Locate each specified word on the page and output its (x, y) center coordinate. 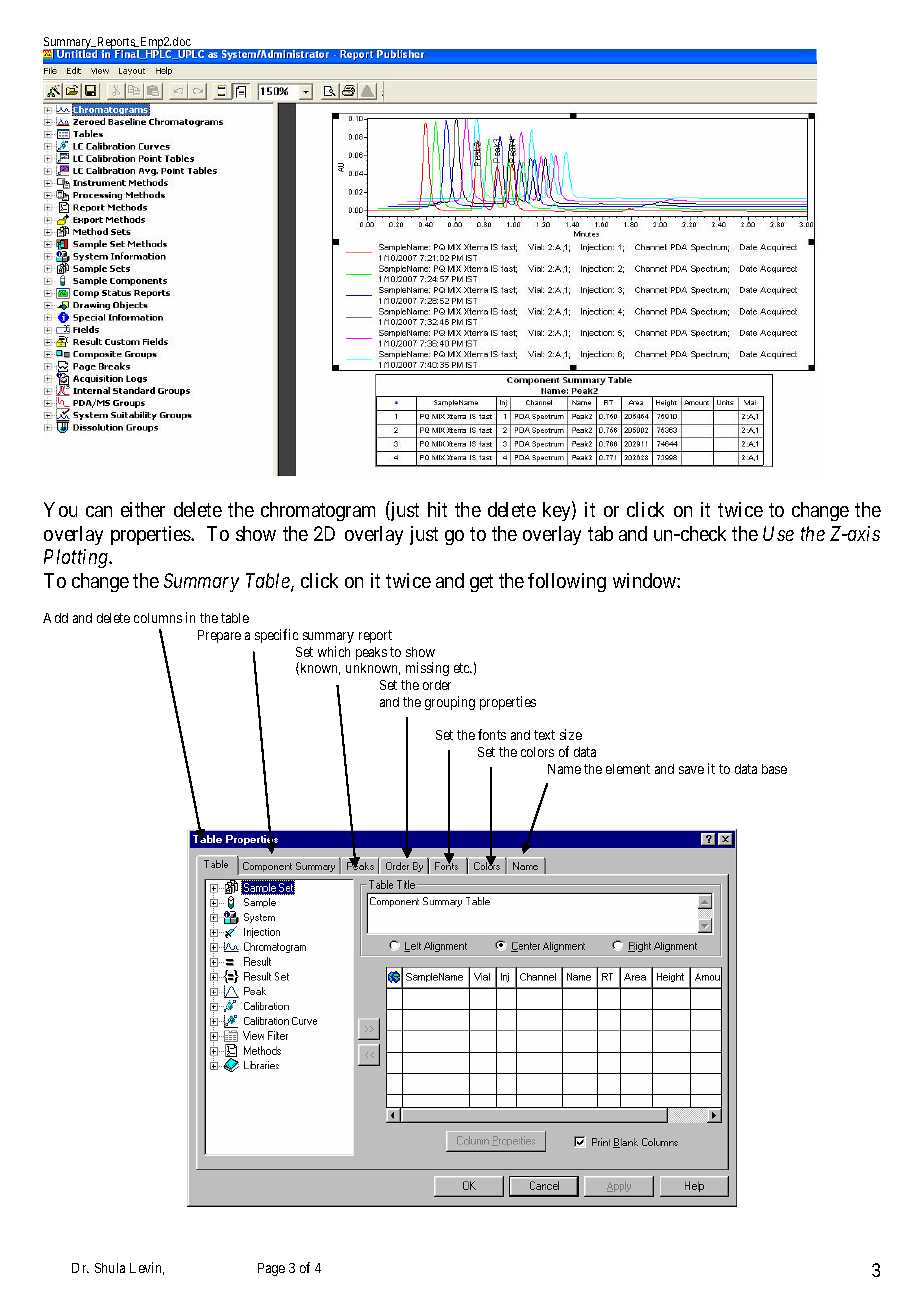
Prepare (219, 636)
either (143, 509)
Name (564, 769)
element (628, 769)
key (558, 511)
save (691, 770)
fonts (492, 734)
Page (271, 1269)
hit (437, 509)
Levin (147, 1268)
